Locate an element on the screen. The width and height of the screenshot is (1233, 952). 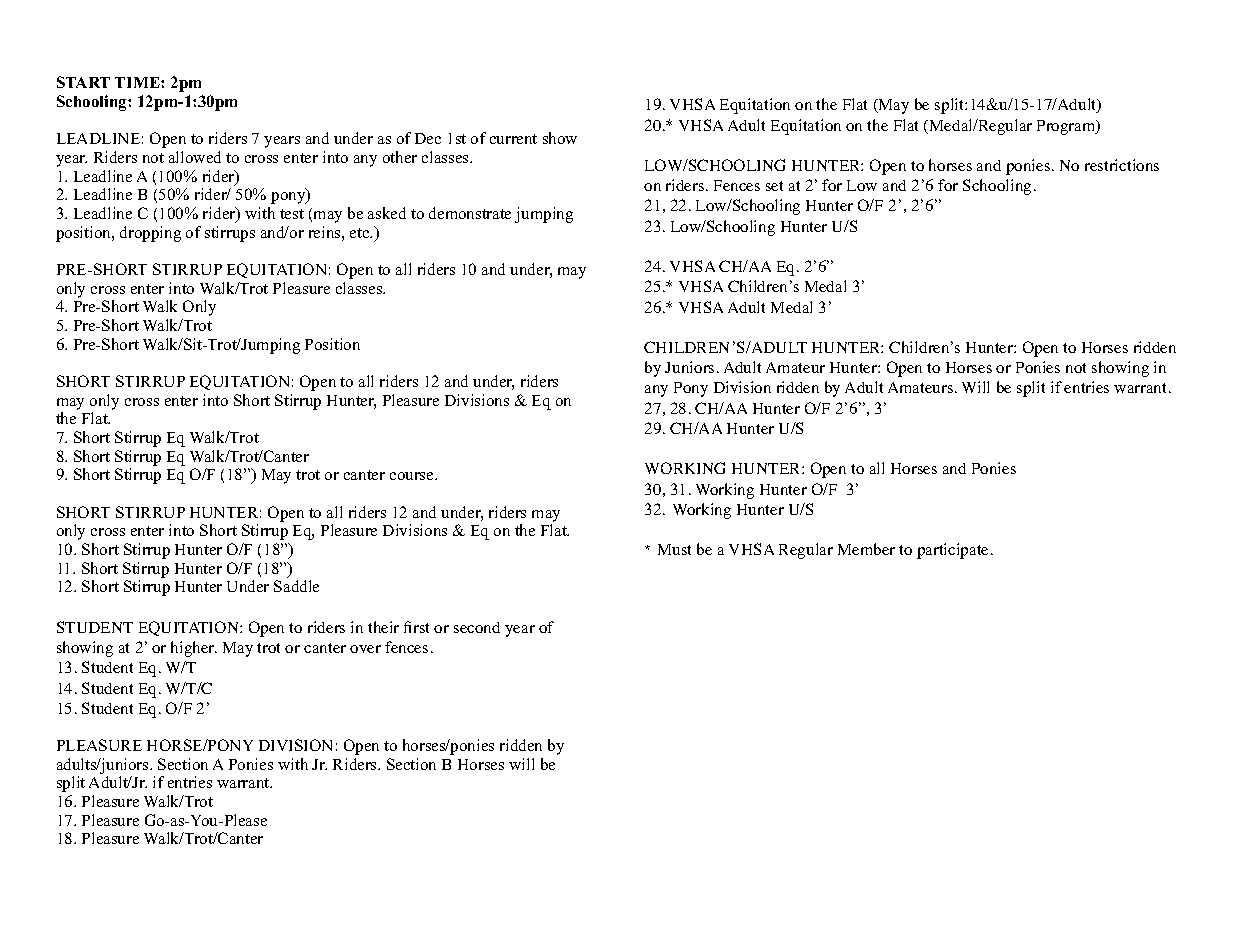
participate is located at coordinates (954, 551).
